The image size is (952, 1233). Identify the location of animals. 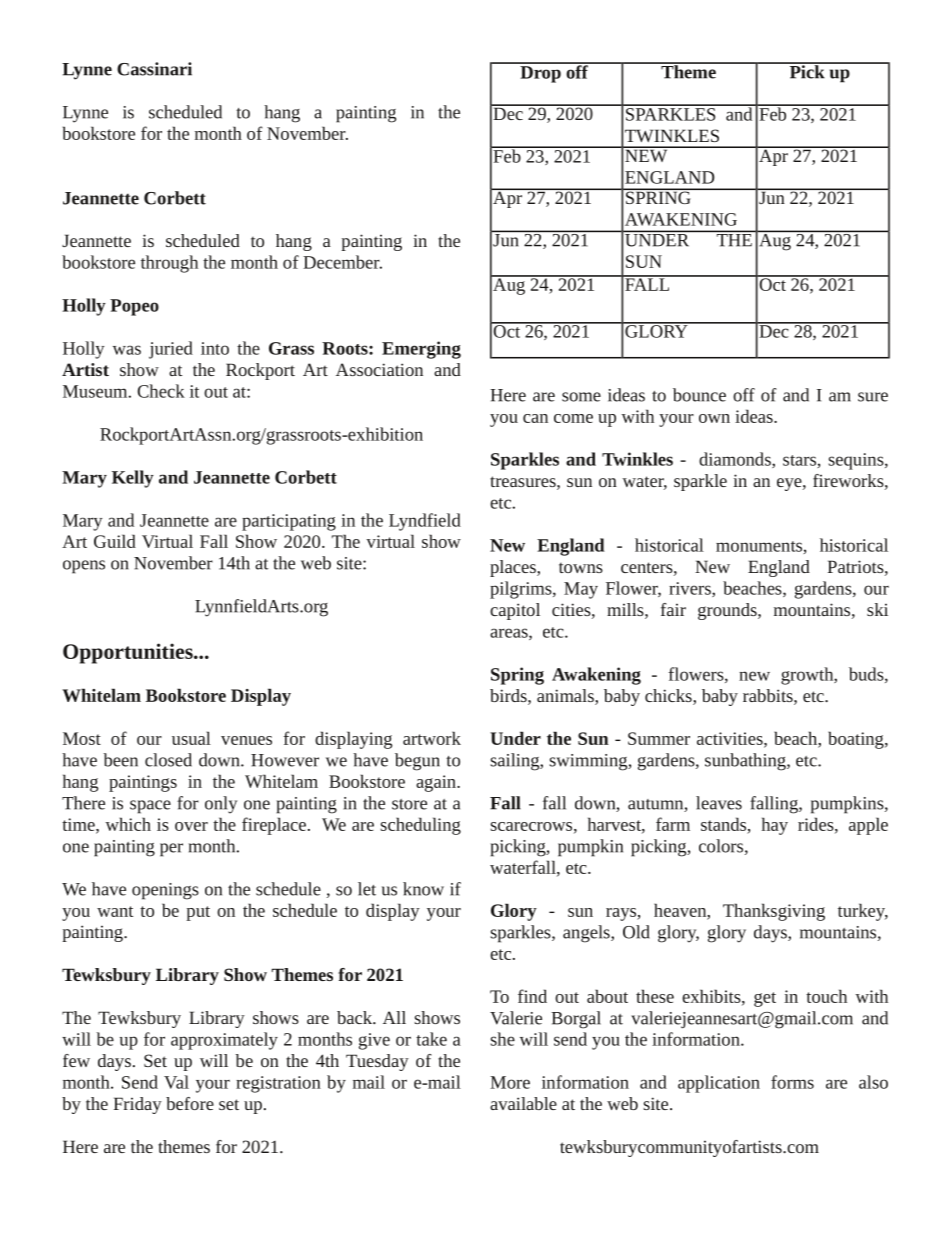
(566, 697).
